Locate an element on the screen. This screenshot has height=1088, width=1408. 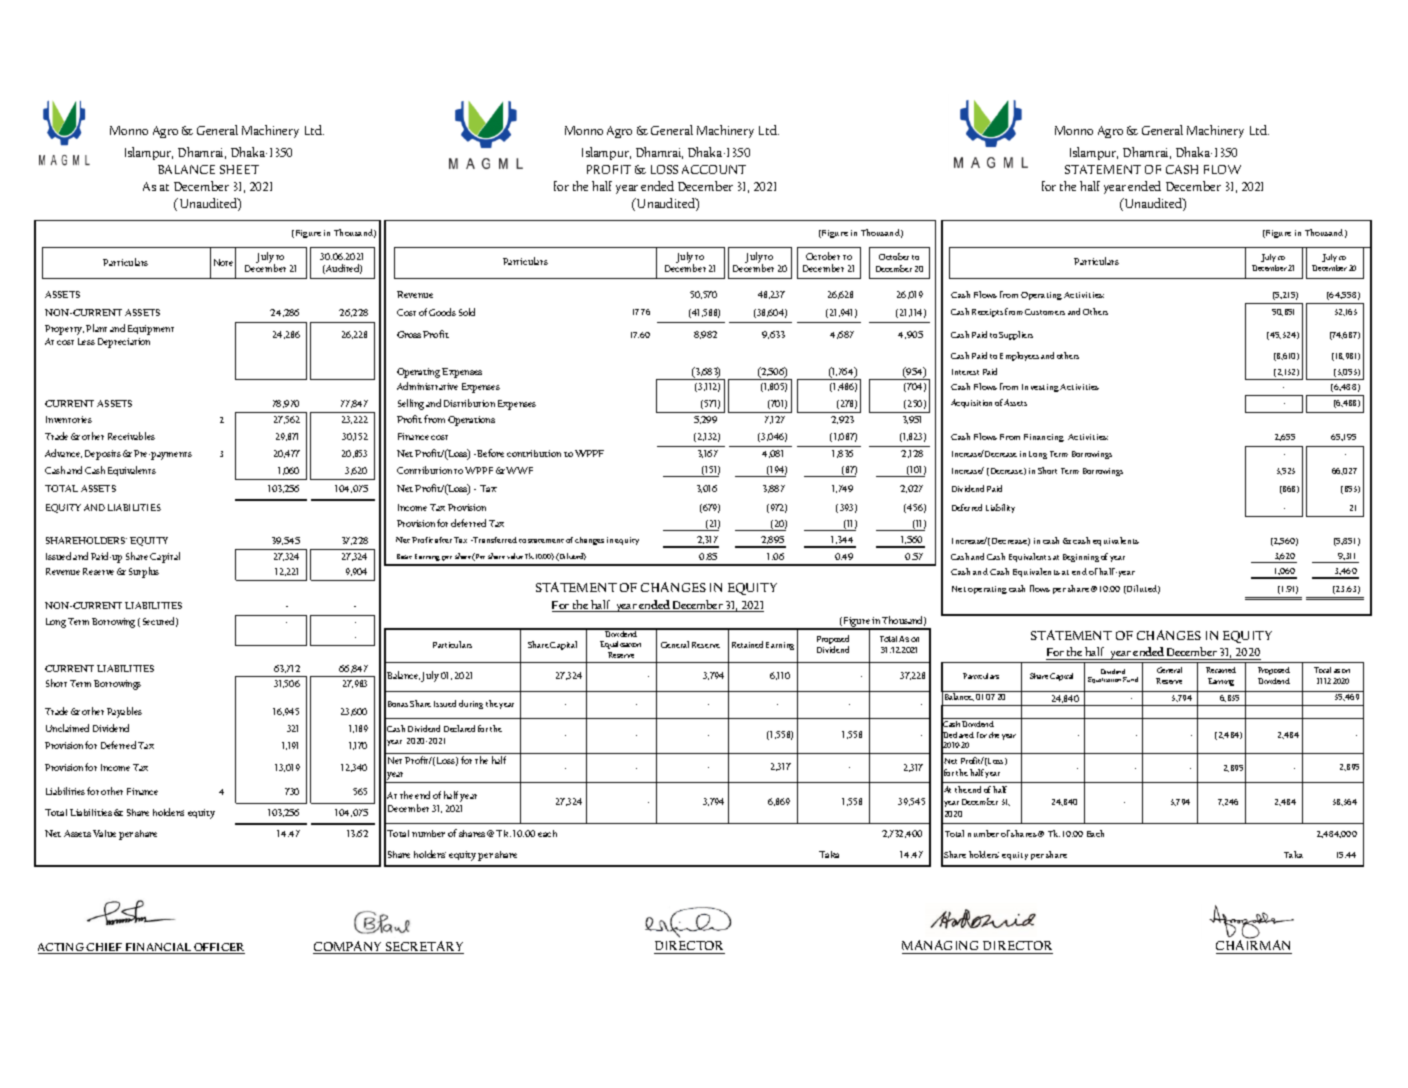
Transferred is located at coordinates (494, 540).
